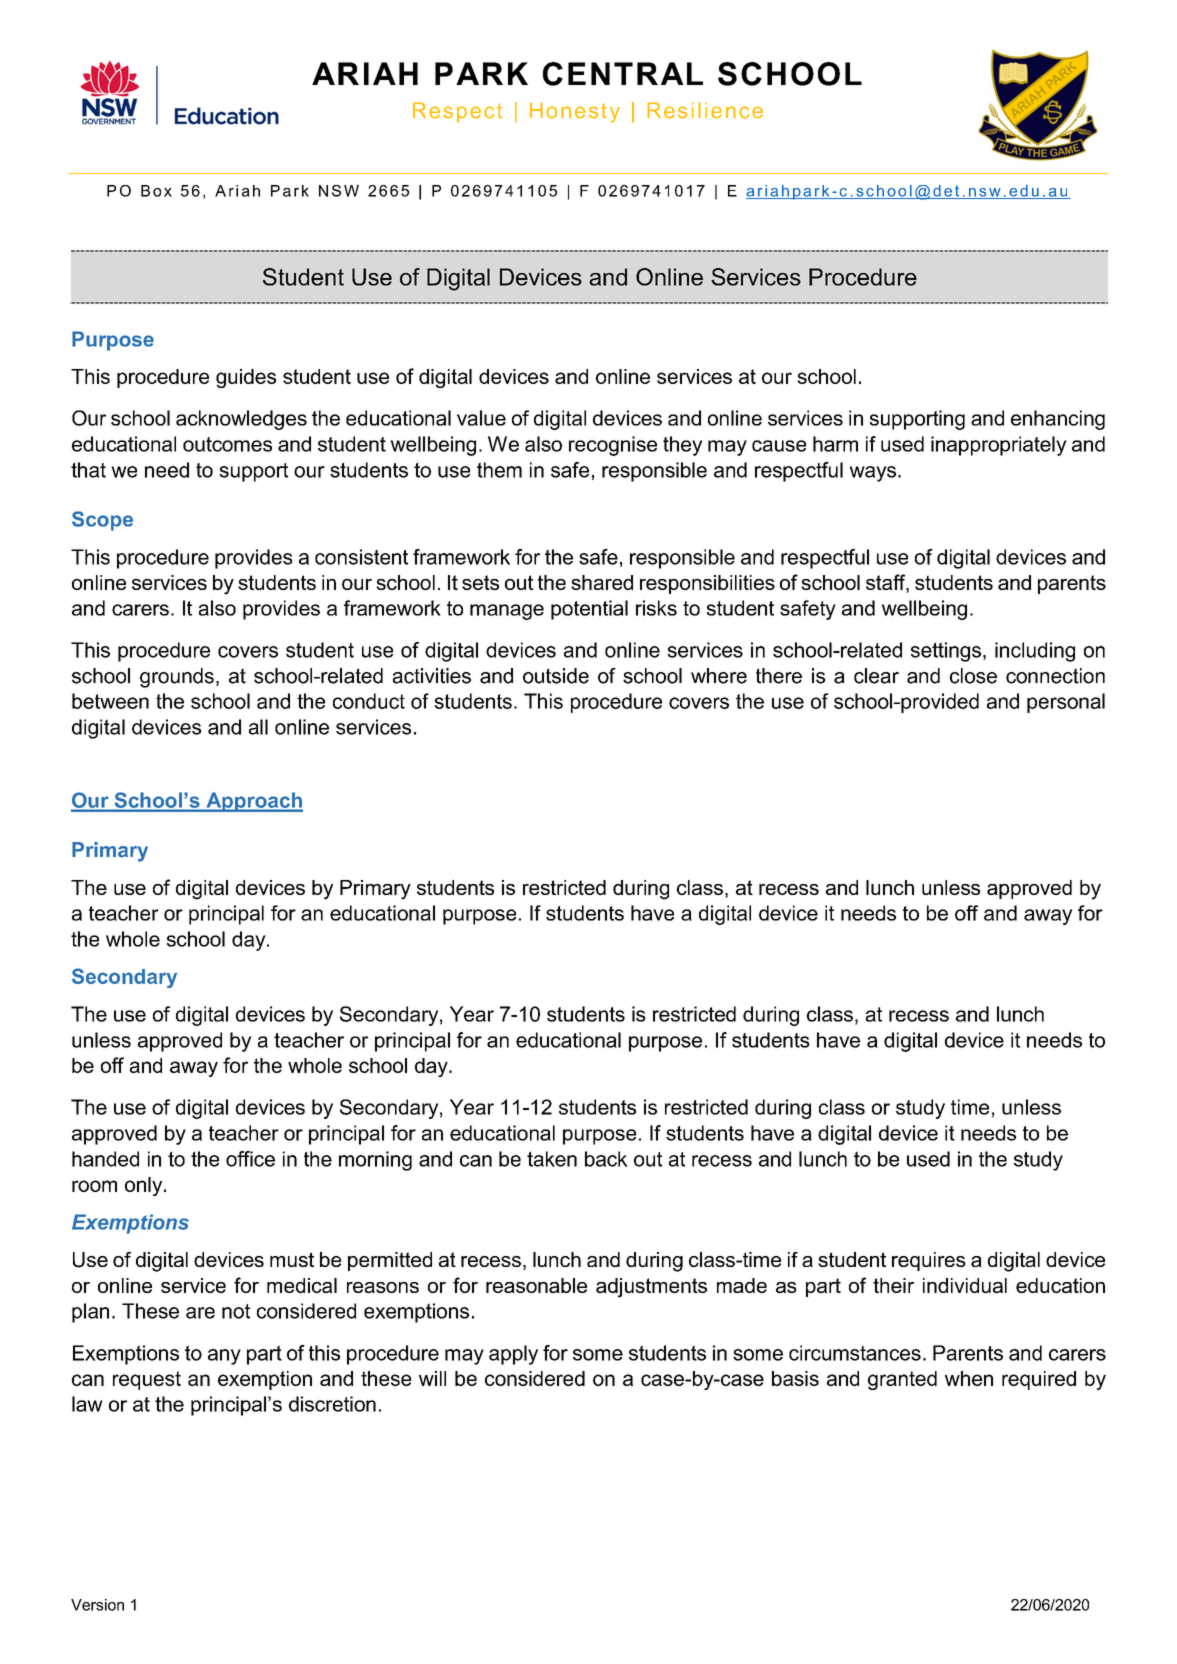 The width and height of the screenshot is (1177, 1664). I want to click on Box, so click(156, 191).
